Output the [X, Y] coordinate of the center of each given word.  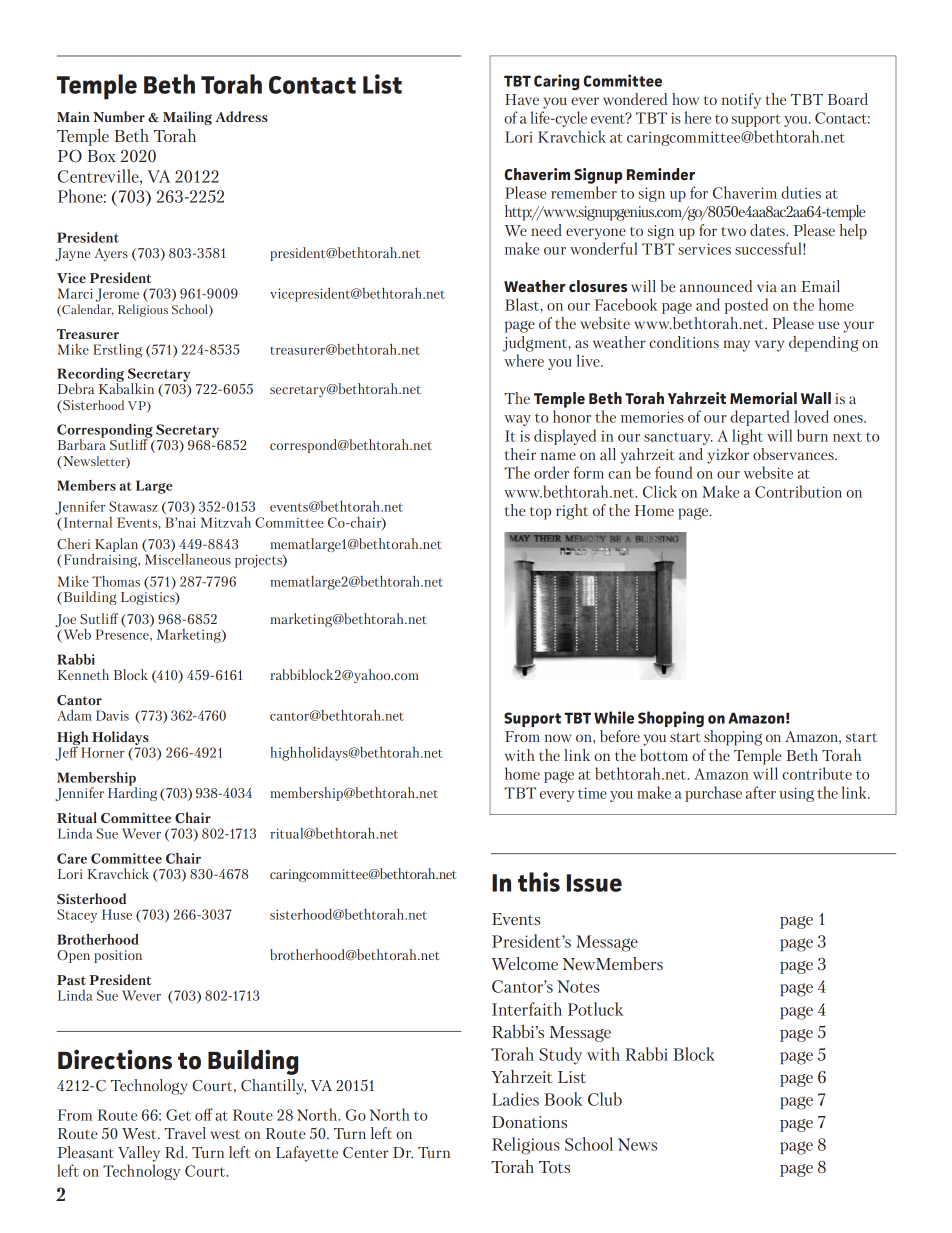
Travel [185, 1133]
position [118, 956]
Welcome [524, 963]
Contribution [798, 491]
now [558, 738]
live [589, 360]
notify [741, 101]
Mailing [187, 118]
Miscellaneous [188, 558]
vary [769, 346]
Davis [112, 715]
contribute [817, 773]
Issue [594, 883]
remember [584, 192]
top [540, 513]
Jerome [117, 295]
